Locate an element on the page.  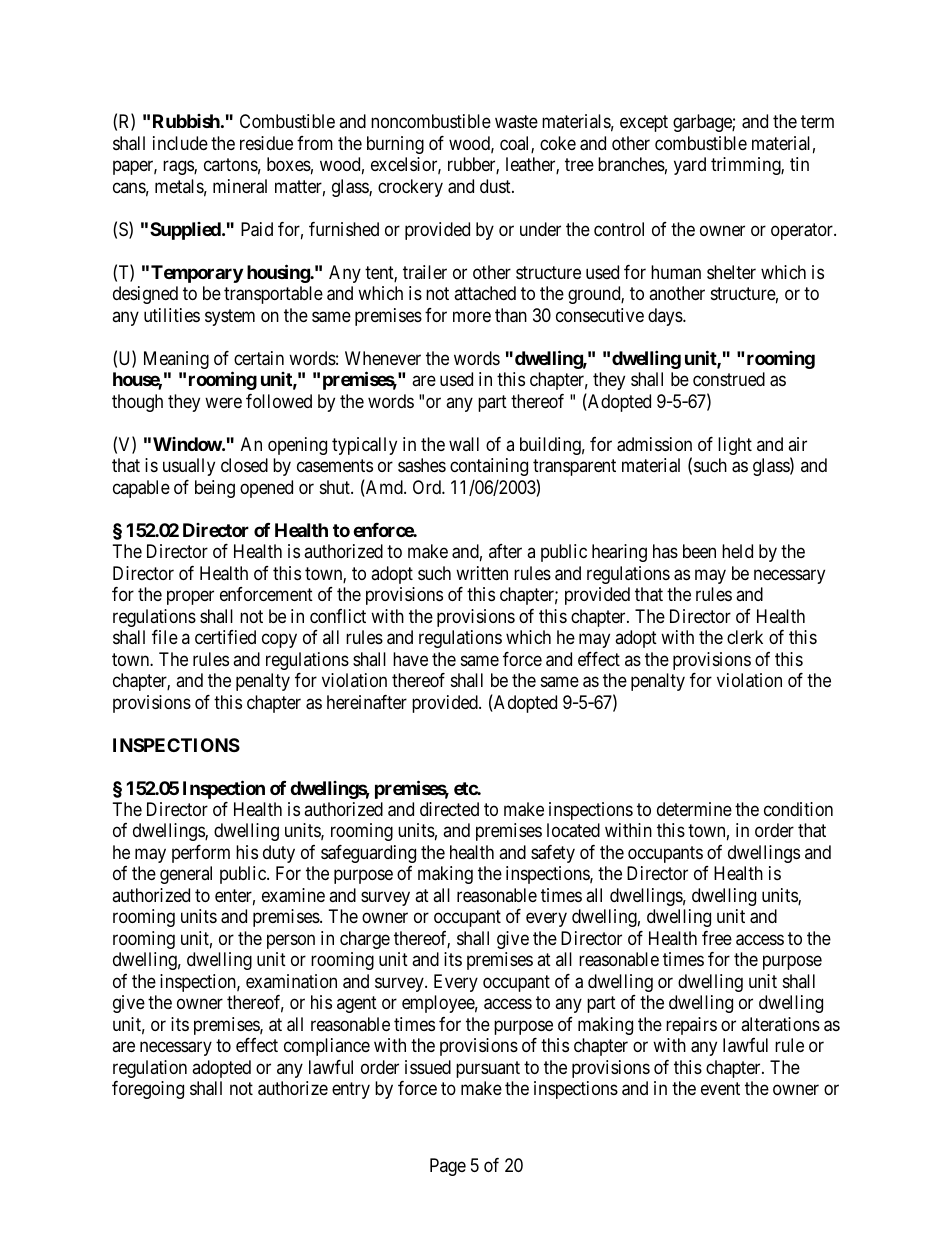
foregoing is located at coordinates (148, 1090).
